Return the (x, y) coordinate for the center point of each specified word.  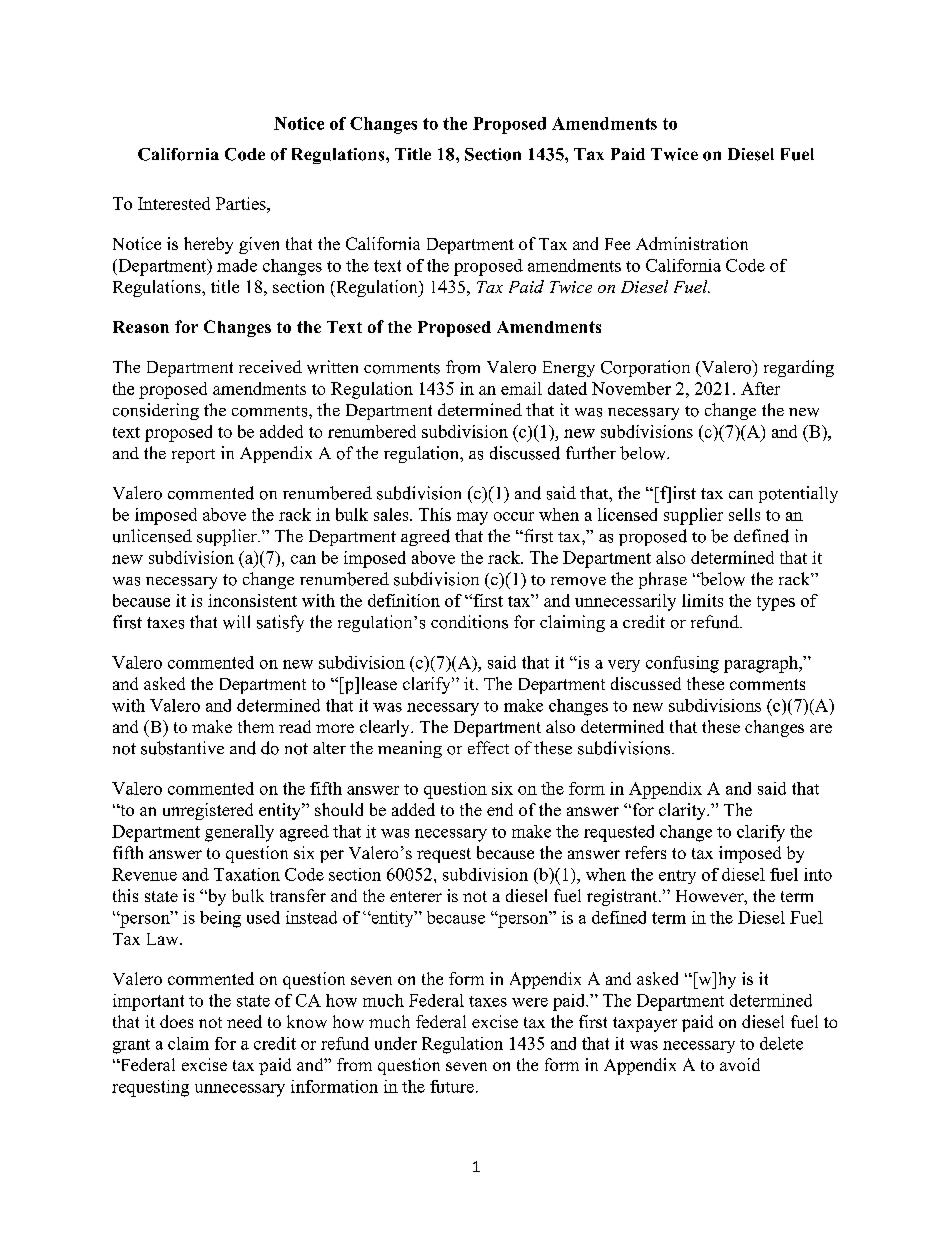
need (244, 1021)
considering (156, 411)
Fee (617, 244)
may (472, 518)
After (760, 388)
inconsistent (252, 600)
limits (702, 600)
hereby (208, 245)
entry (677, 877)
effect (488, 747)
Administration (692, 243)
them (256, 726)
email (521, 388)
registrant (623, 897)
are (821, 728)
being (220, 919)
